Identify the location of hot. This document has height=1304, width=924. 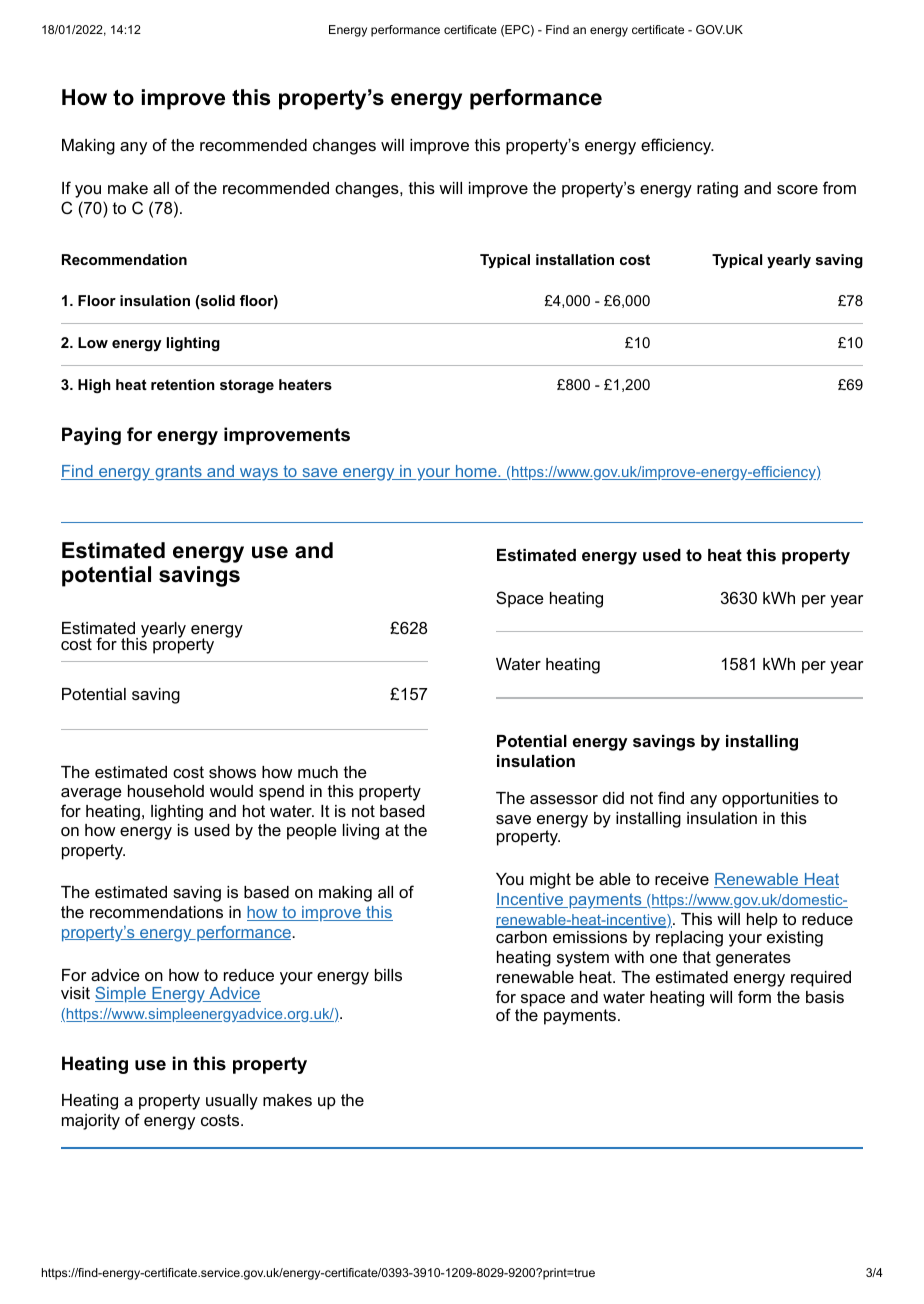
(254, 811).
